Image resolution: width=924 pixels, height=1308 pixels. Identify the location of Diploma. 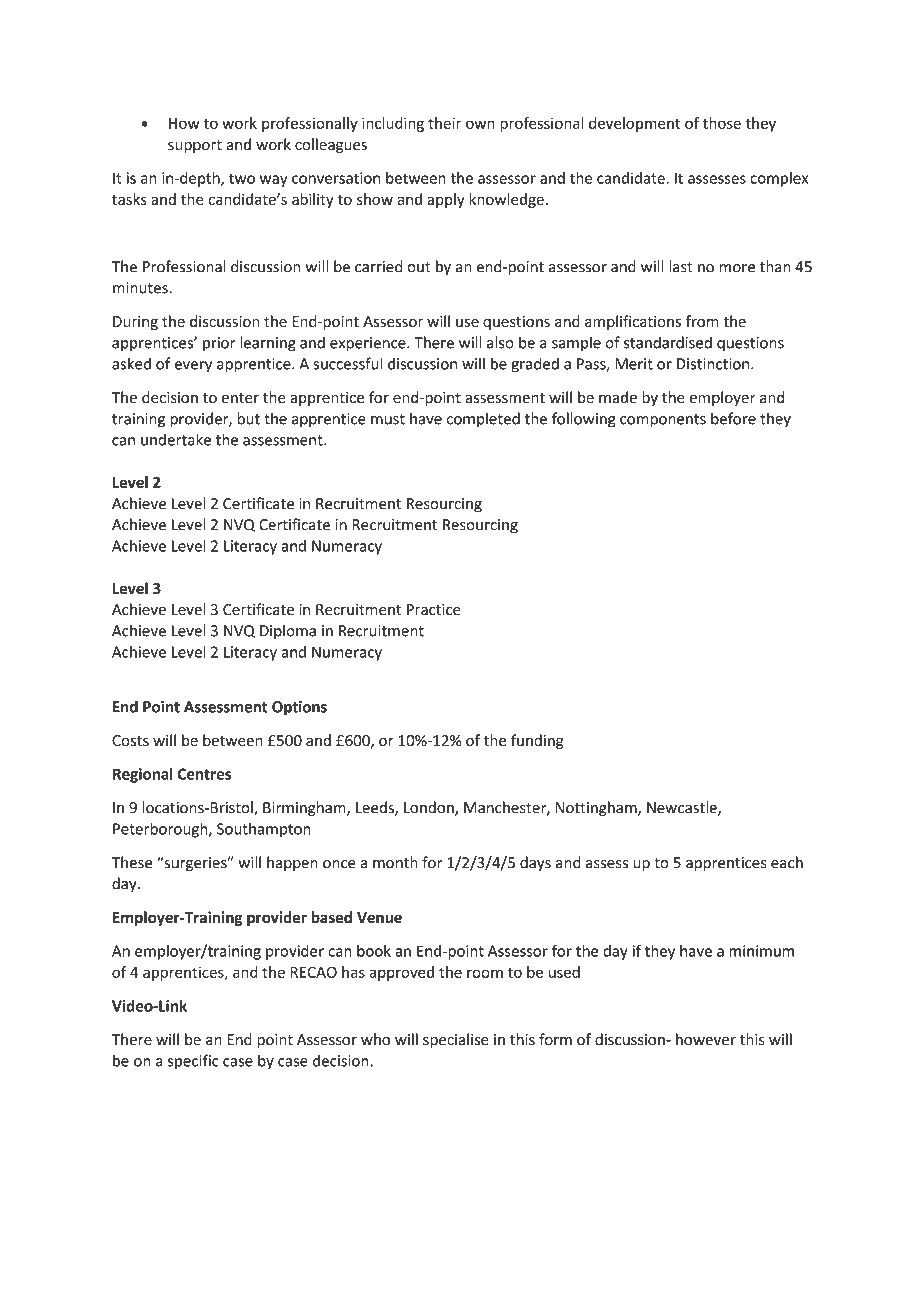
(288, 631).
